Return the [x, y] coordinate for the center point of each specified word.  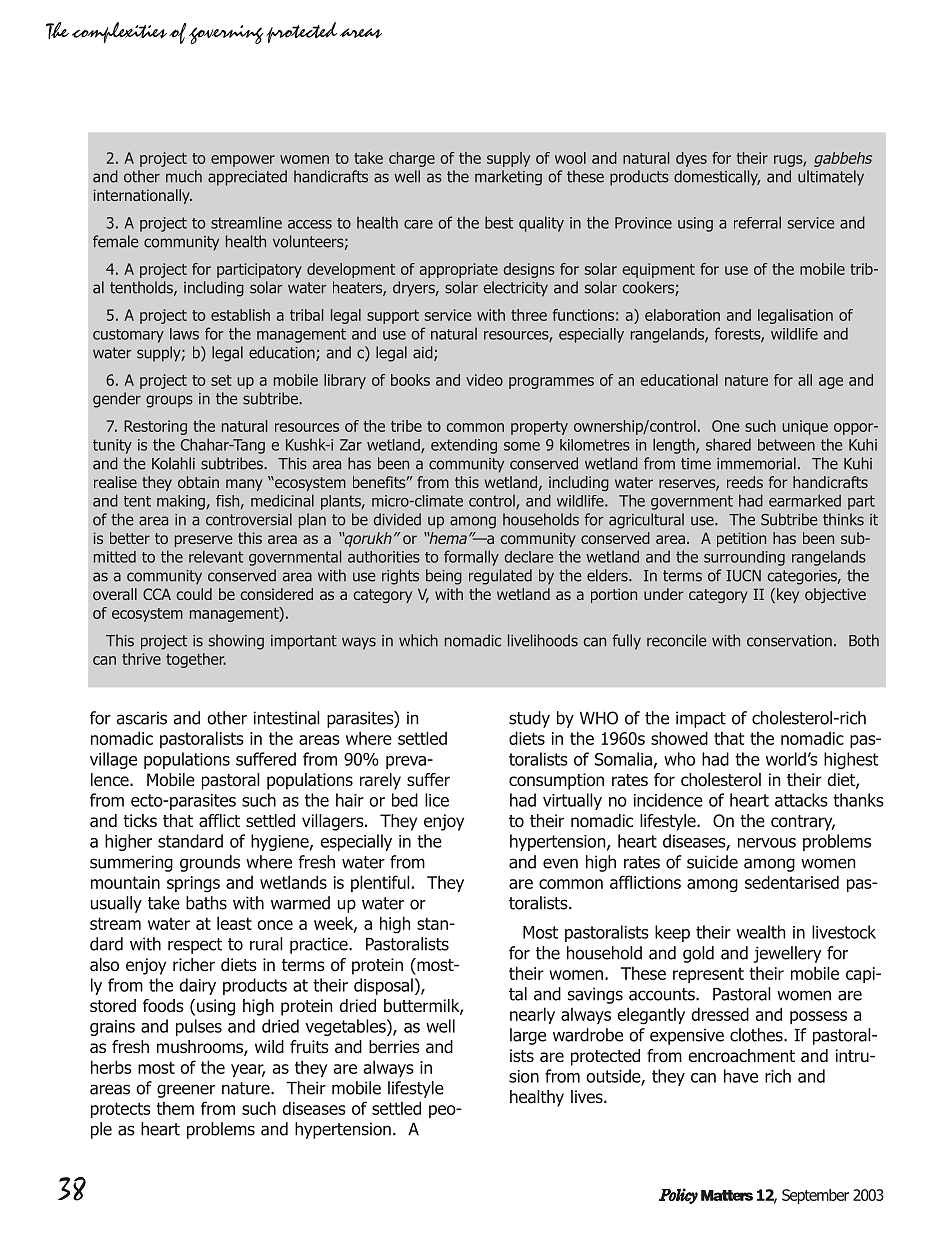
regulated [500, 577]
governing [226, 34]
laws [184, 334]
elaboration [682, 315]
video [484, 380]
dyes [691, 159]
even [560, 863]
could [194, 594]
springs [193, 884]
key [786, 595]
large [528, 1036]
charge [412, 159]
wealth [761, 932]
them [175, 1108]
